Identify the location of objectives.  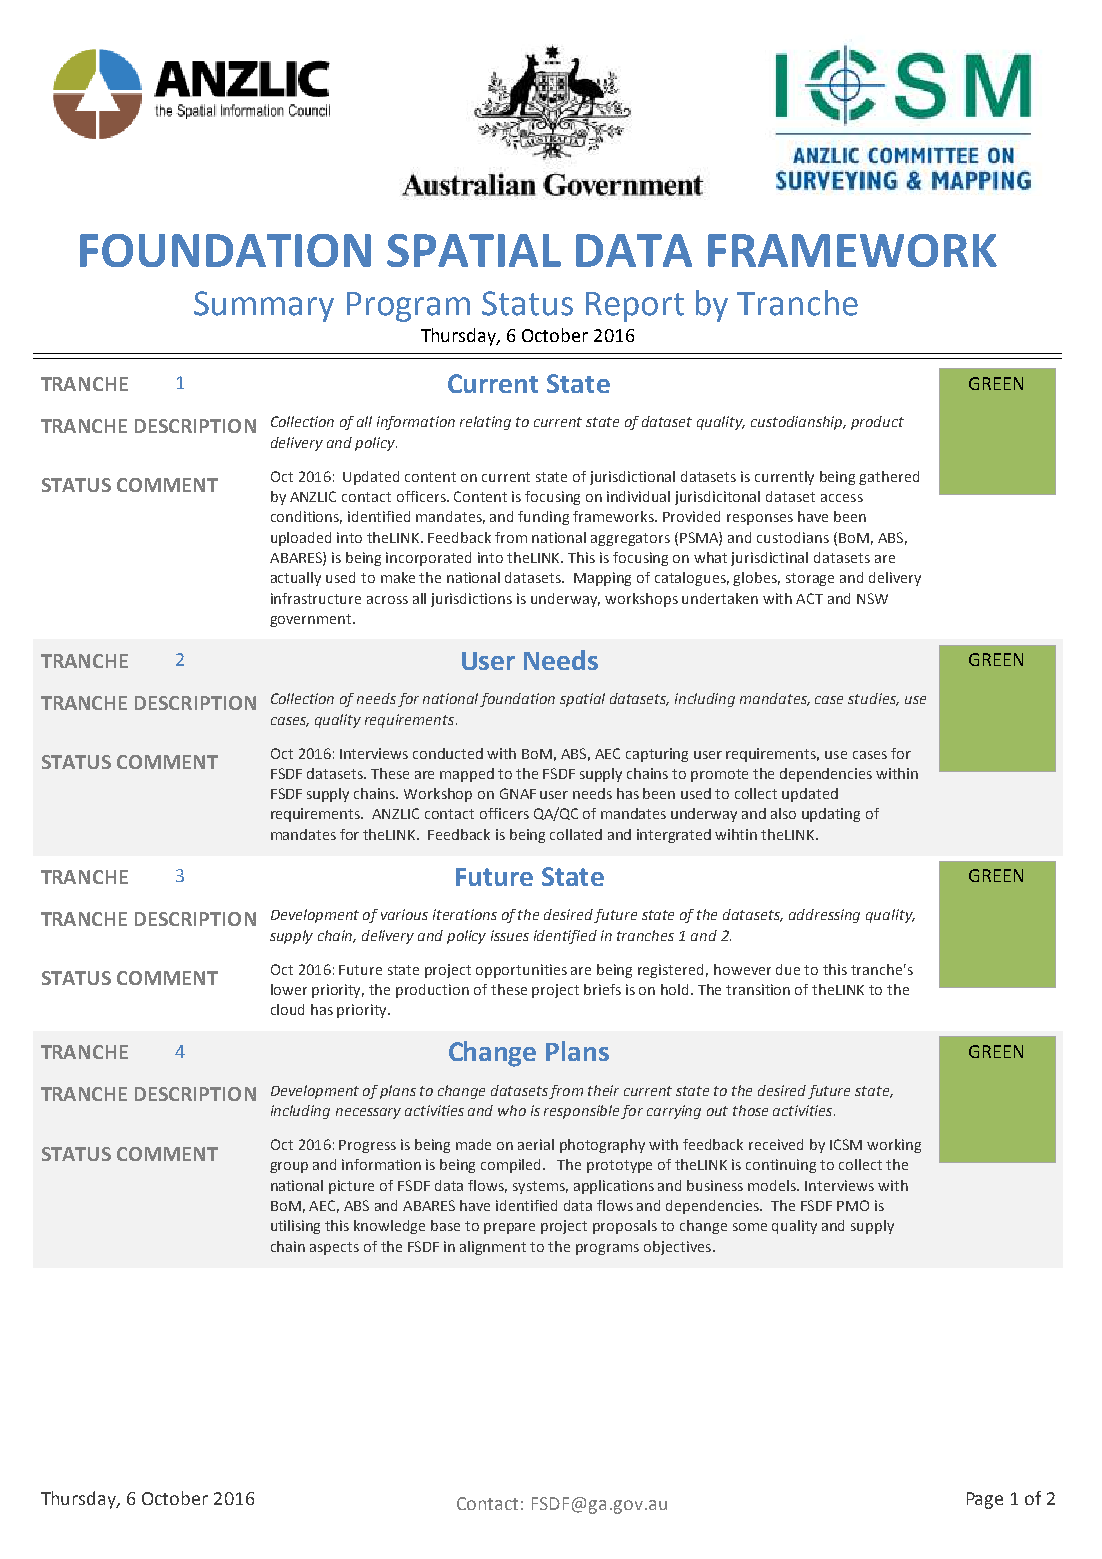
(679, 1248).
